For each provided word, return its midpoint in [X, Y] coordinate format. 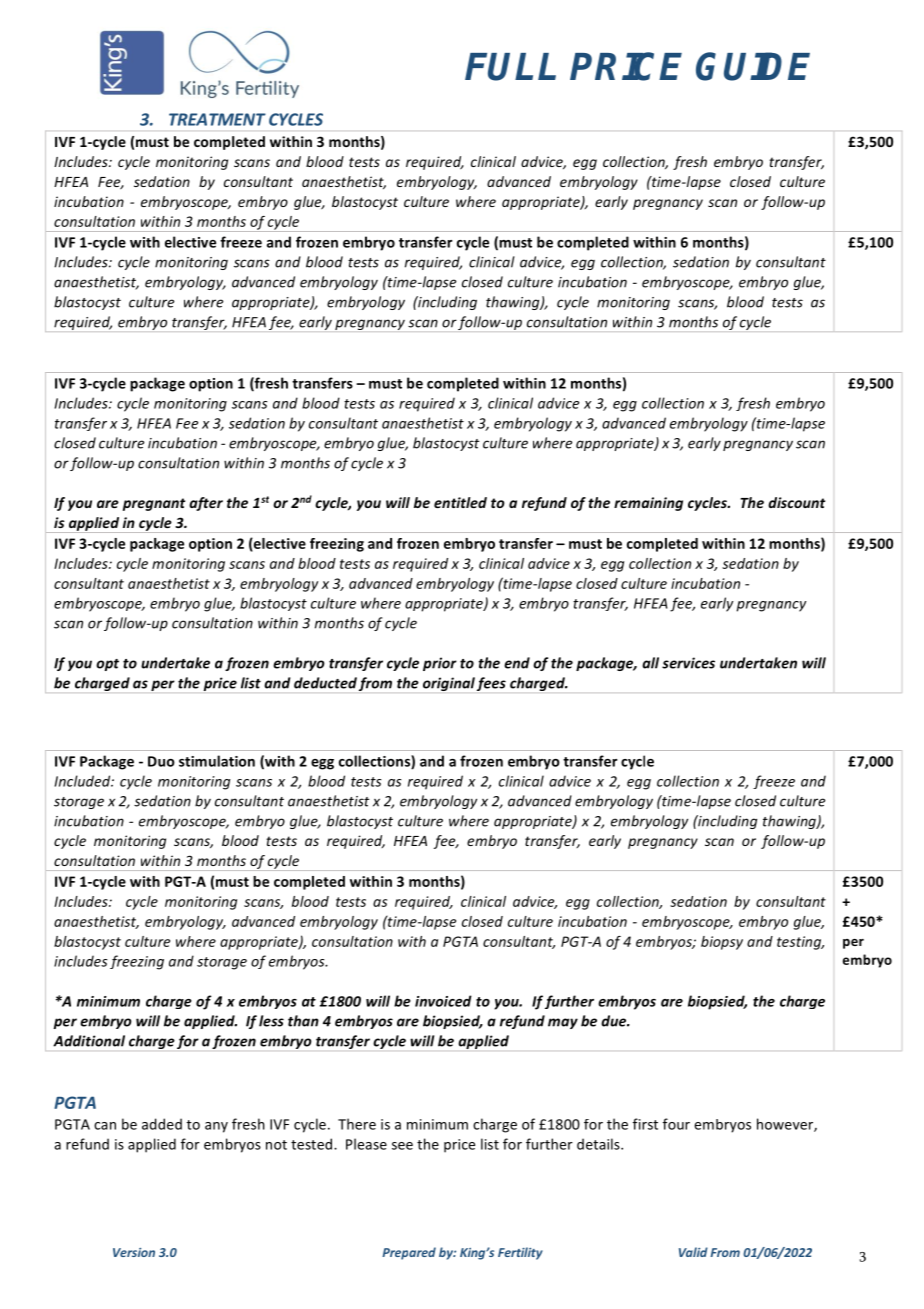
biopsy [722, 943]
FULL [510, 67]
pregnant [154, 504]
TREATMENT [217, 119]
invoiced [443, 1001]
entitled [460, 502]
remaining [648, 504]
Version [134, 1252]
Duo [161, 761]
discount [796, 502]
